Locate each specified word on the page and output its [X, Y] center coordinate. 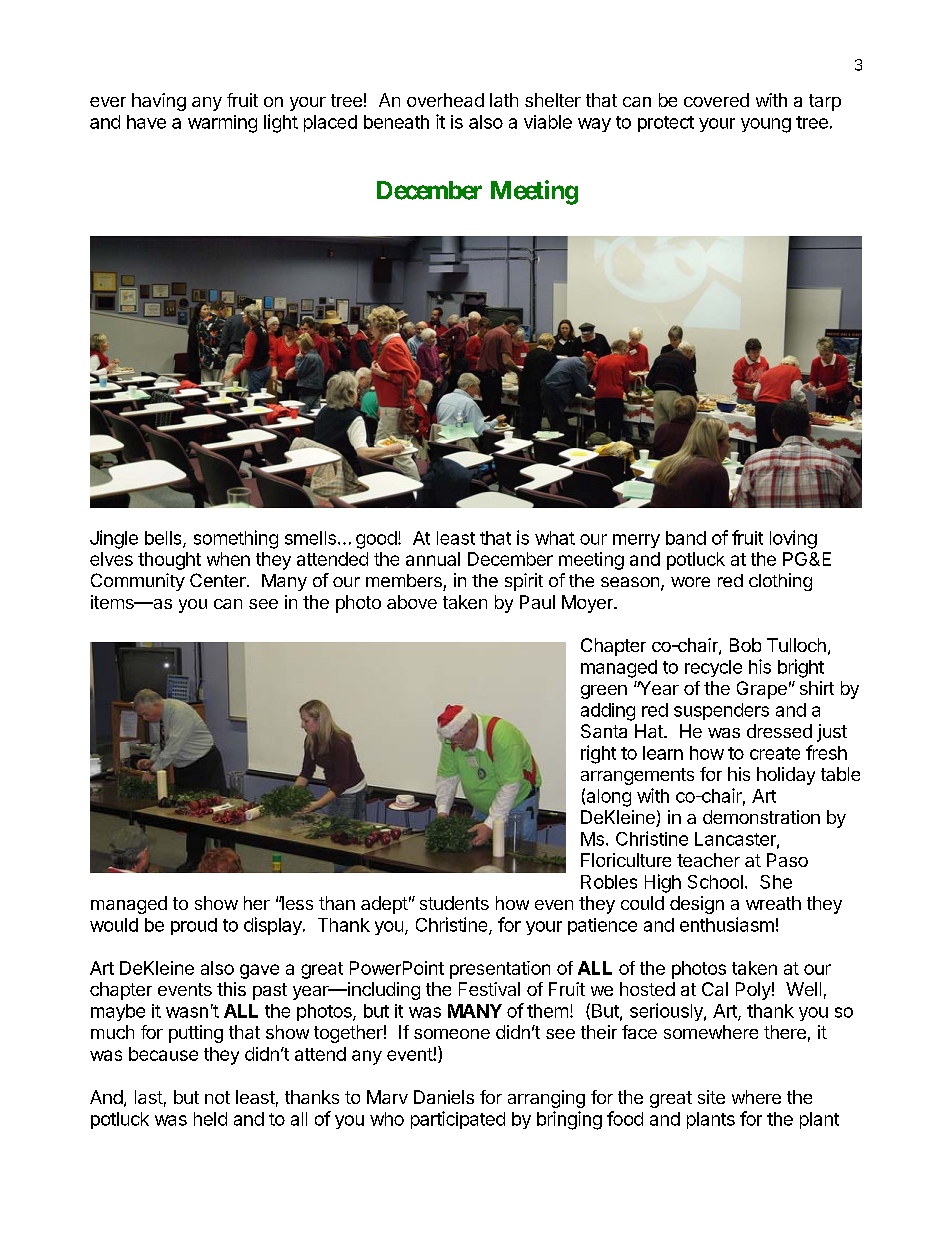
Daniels [444, 1097]
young [766, 125]
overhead [445, 100]
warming [222, 124]
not [217, 1097]
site [711, 1097]
